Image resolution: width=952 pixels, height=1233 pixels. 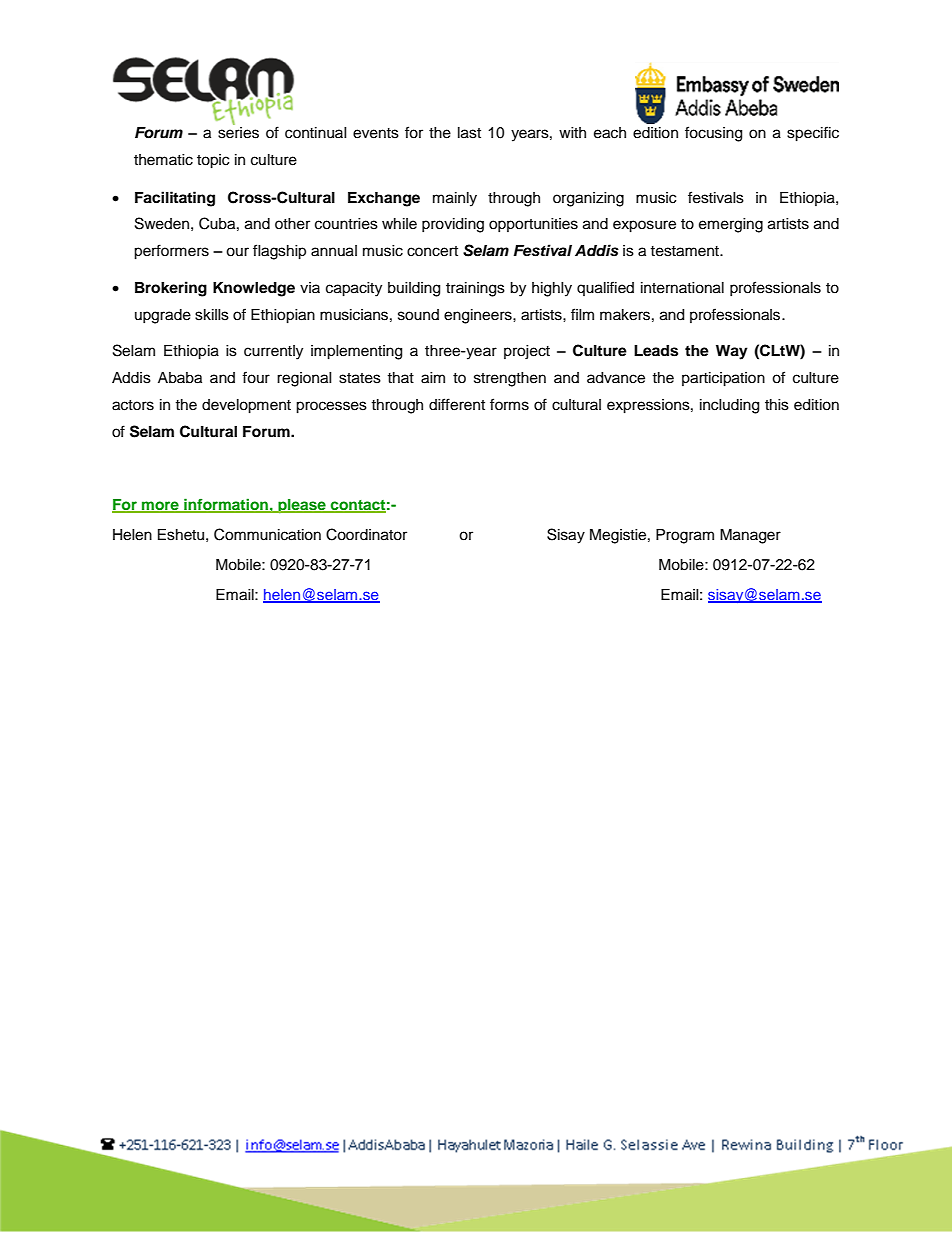 I want to click on engineers, so click(x=479, y=316).
